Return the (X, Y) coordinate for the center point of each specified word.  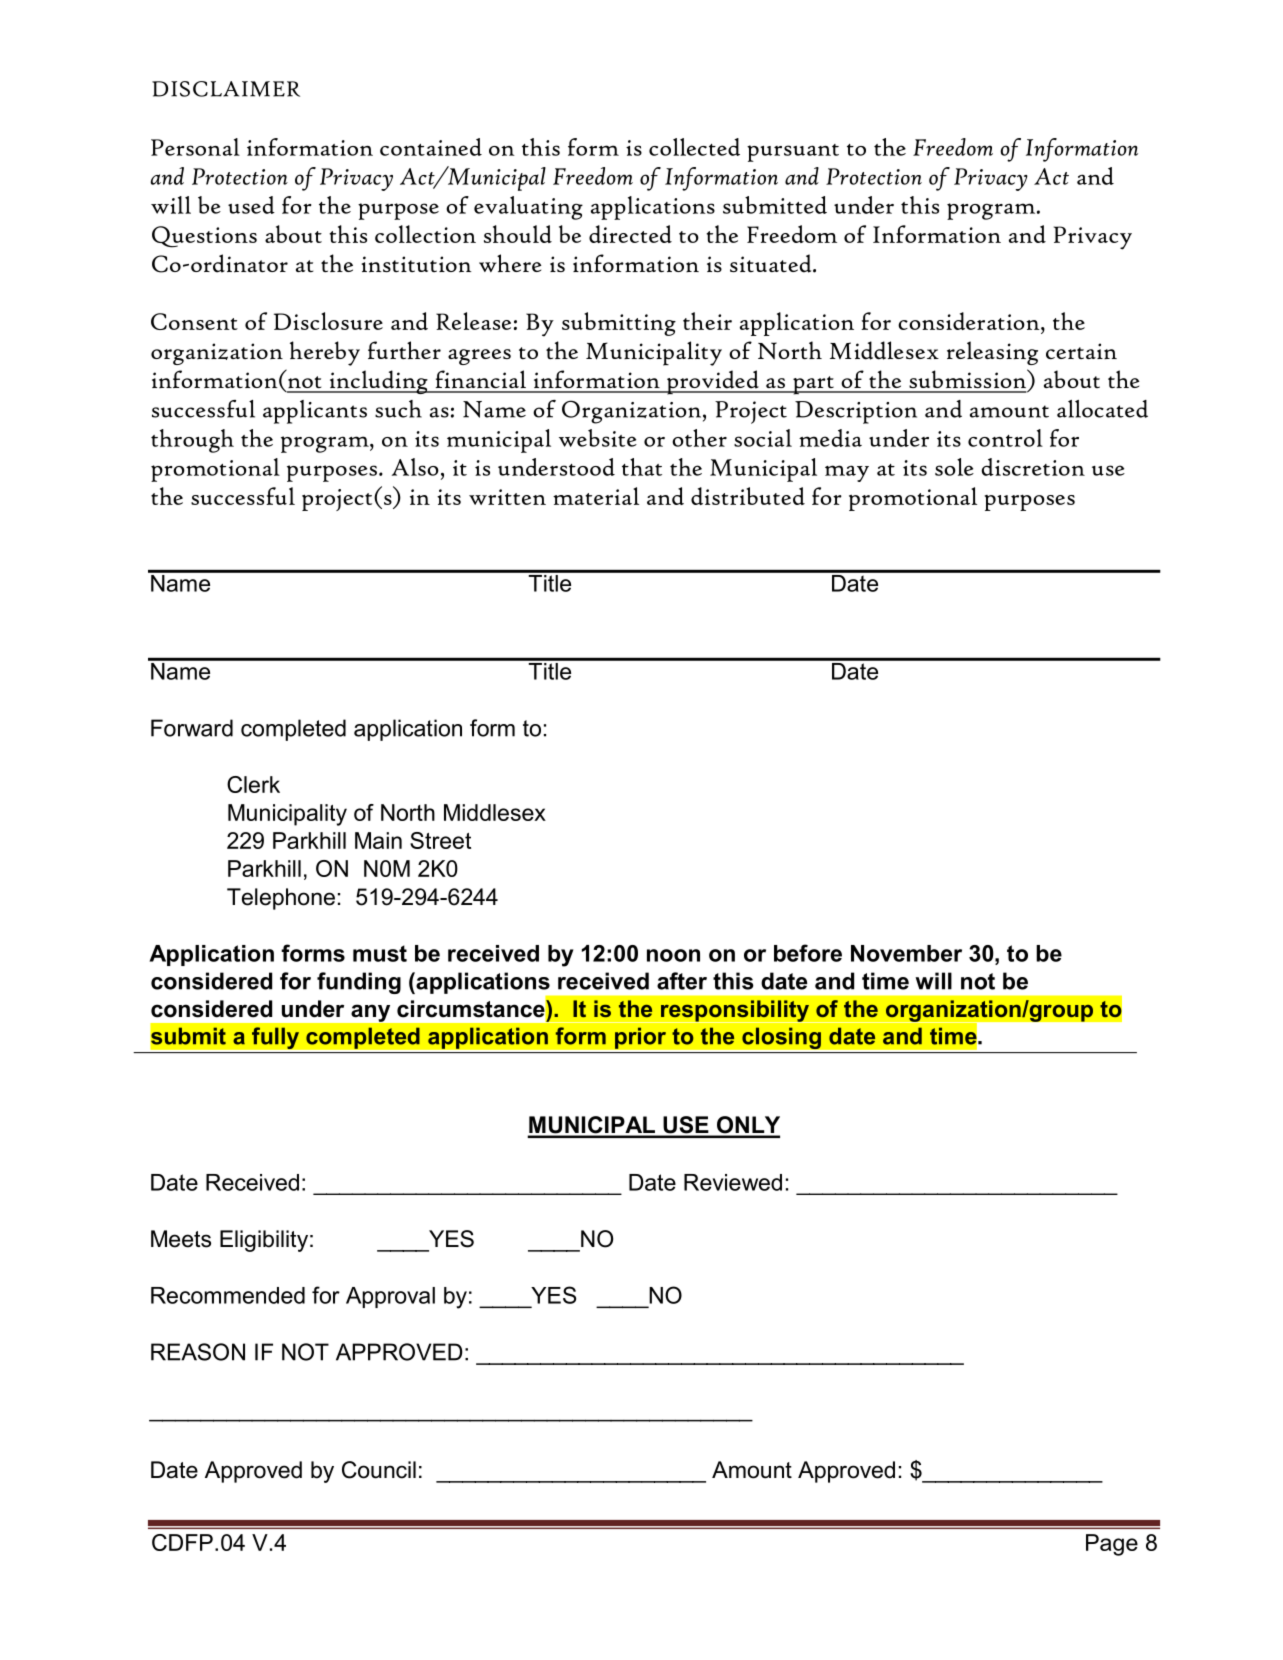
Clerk (253, 784)
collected (694, 147)
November (906, 953)
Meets (181, 1239)
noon (673, 955)
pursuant (793, 153)
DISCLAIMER (226, 89)
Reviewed (733, 1182)
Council (379, 1470)
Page (1112, 1545)
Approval (390, 1297)
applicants (315, 412)
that (642, 467)
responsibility (734, 1011)
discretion (1033, 467)
